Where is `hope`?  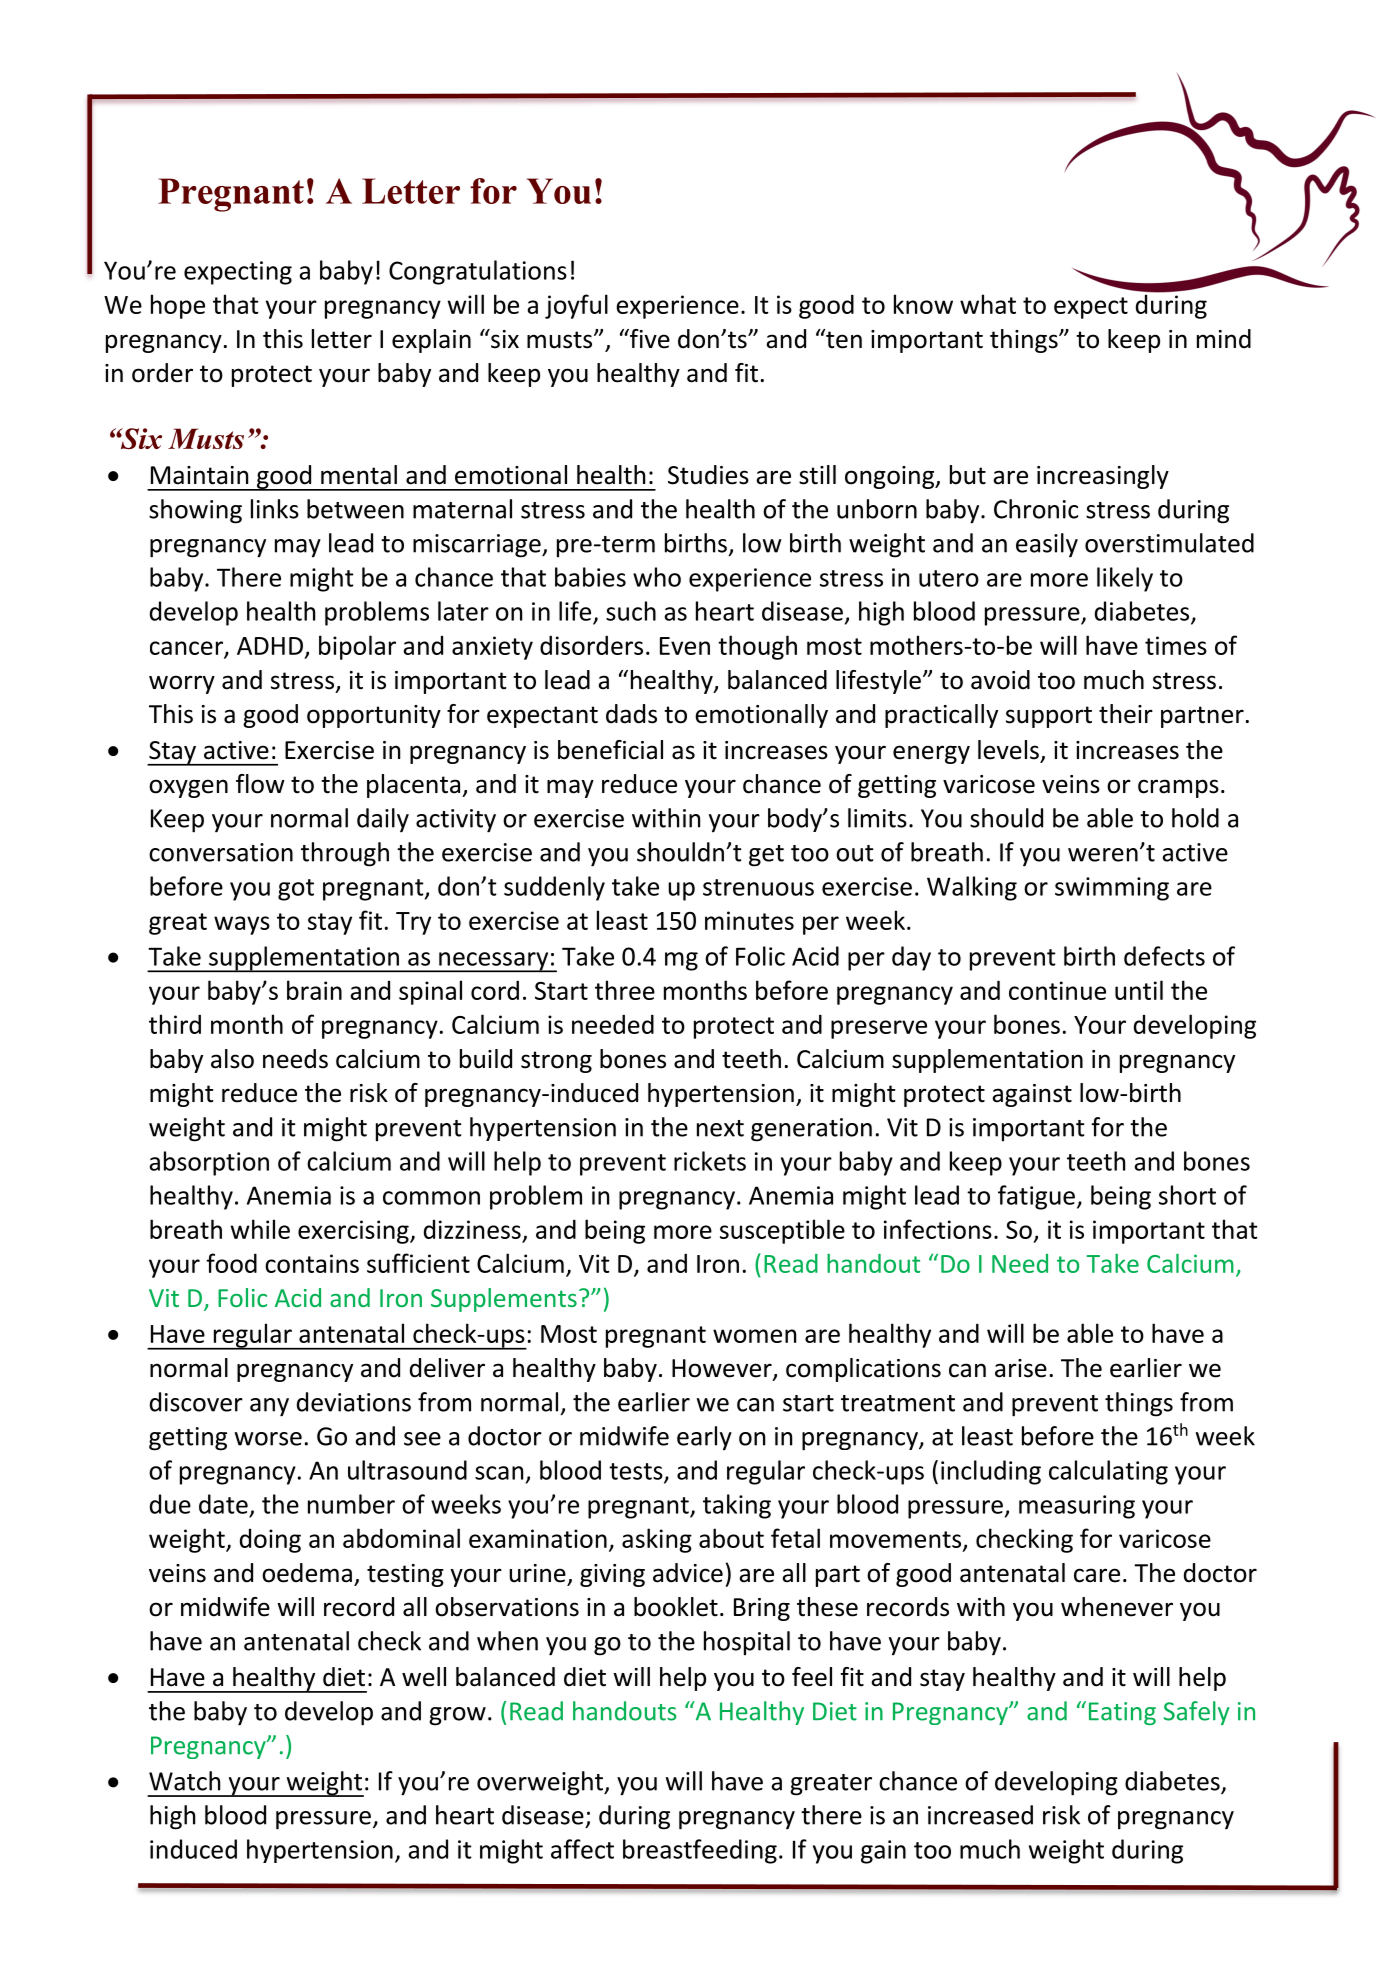
hope is located at coordinates (178, 306).
